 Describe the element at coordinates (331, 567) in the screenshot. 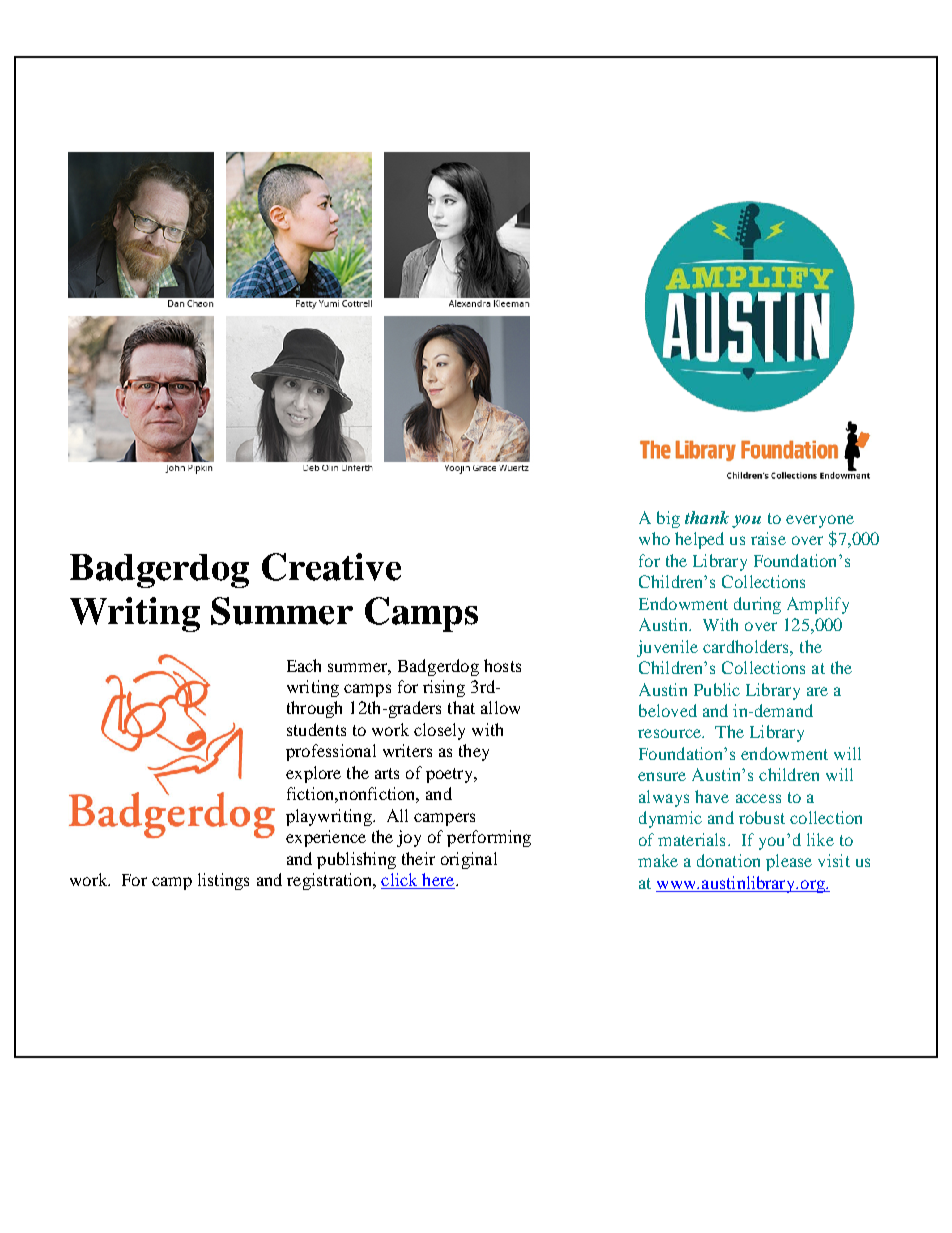

I see `Creative` at that location.
